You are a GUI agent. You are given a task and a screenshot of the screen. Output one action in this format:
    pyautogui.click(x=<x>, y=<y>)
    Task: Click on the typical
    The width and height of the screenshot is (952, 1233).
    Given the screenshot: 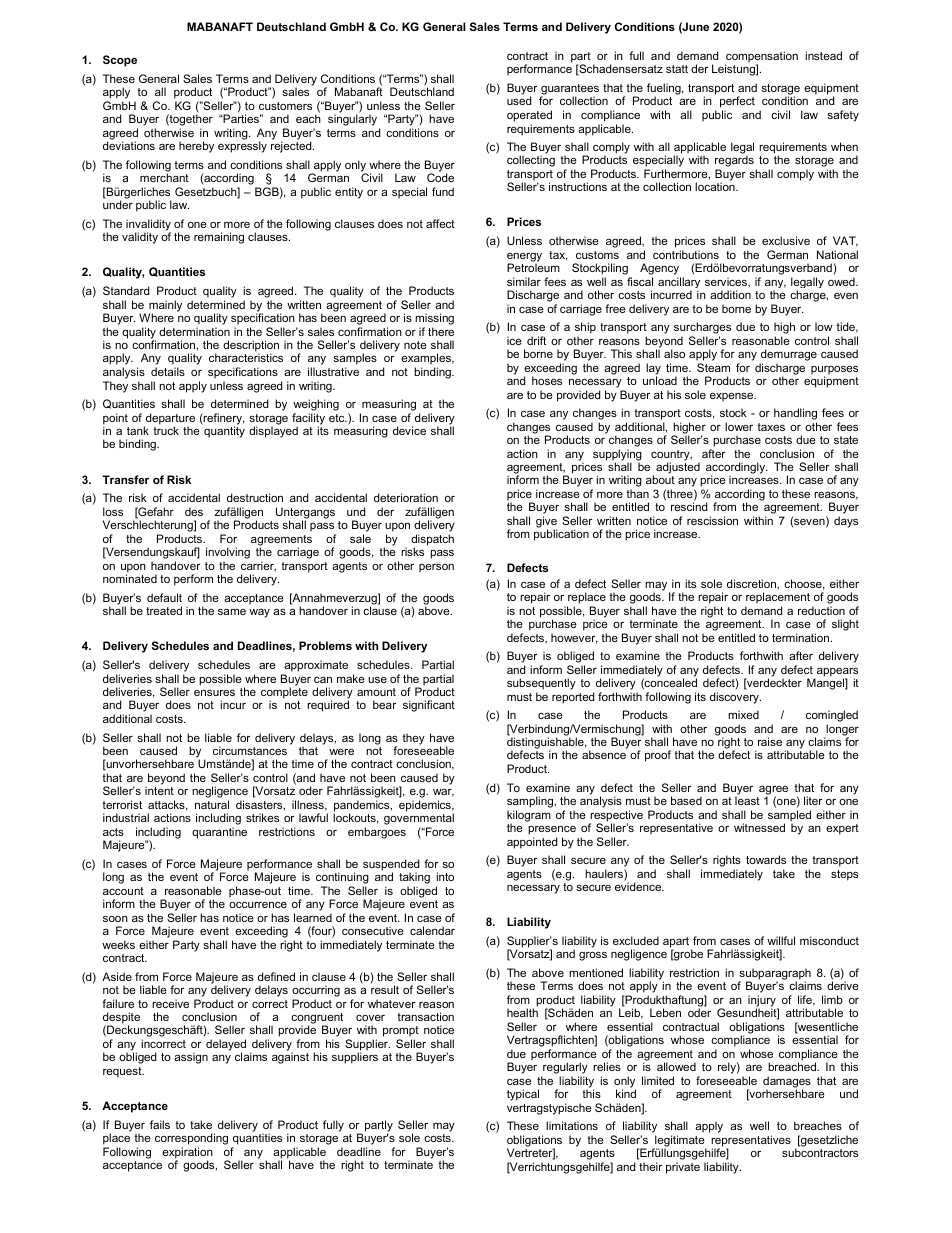 What is the action you would take?
    pyautogui.click(x=523, y=1095)
